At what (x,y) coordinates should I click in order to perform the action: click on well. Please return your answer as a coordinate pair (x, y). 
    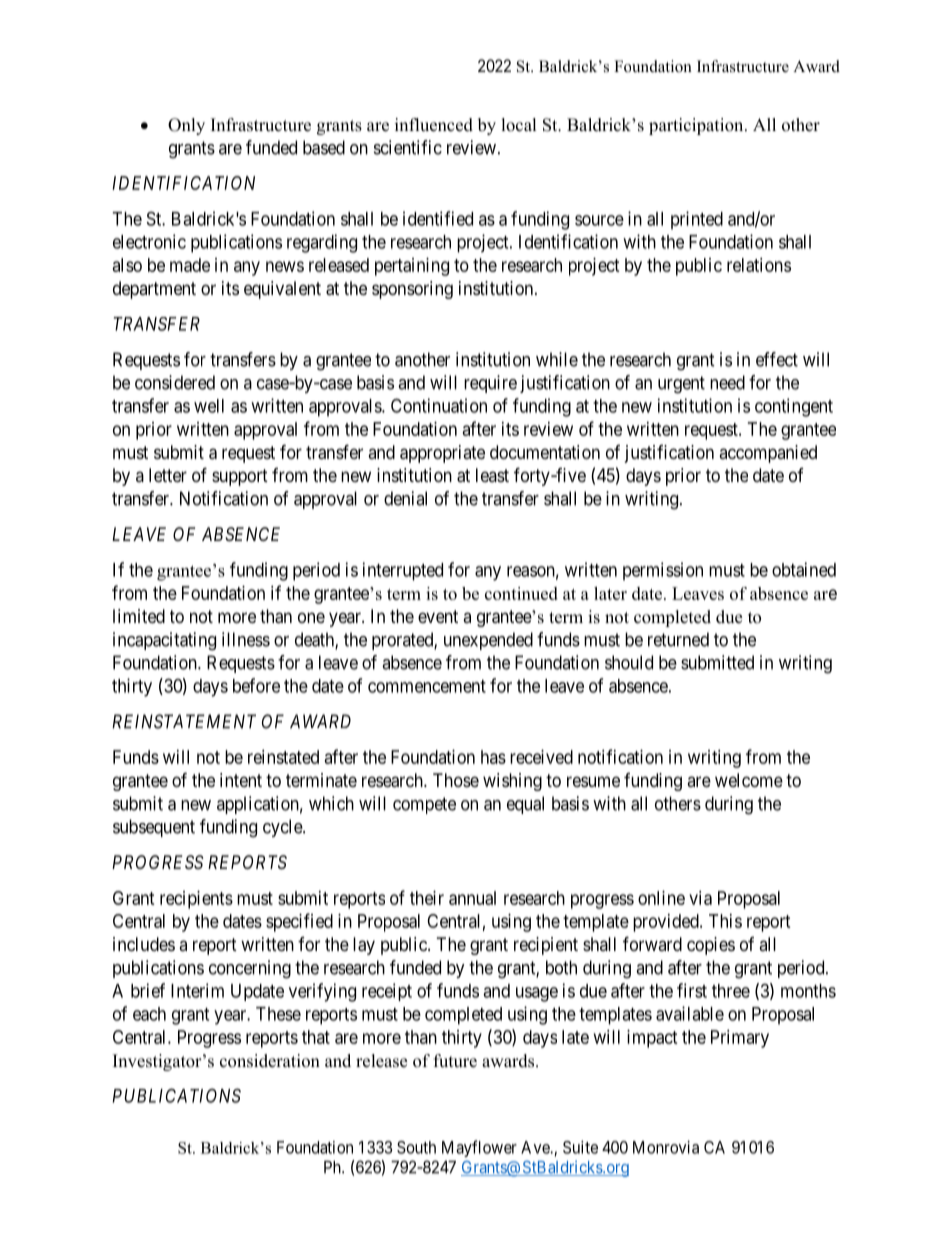
    Looking at the image, I should click on (209, 406).
